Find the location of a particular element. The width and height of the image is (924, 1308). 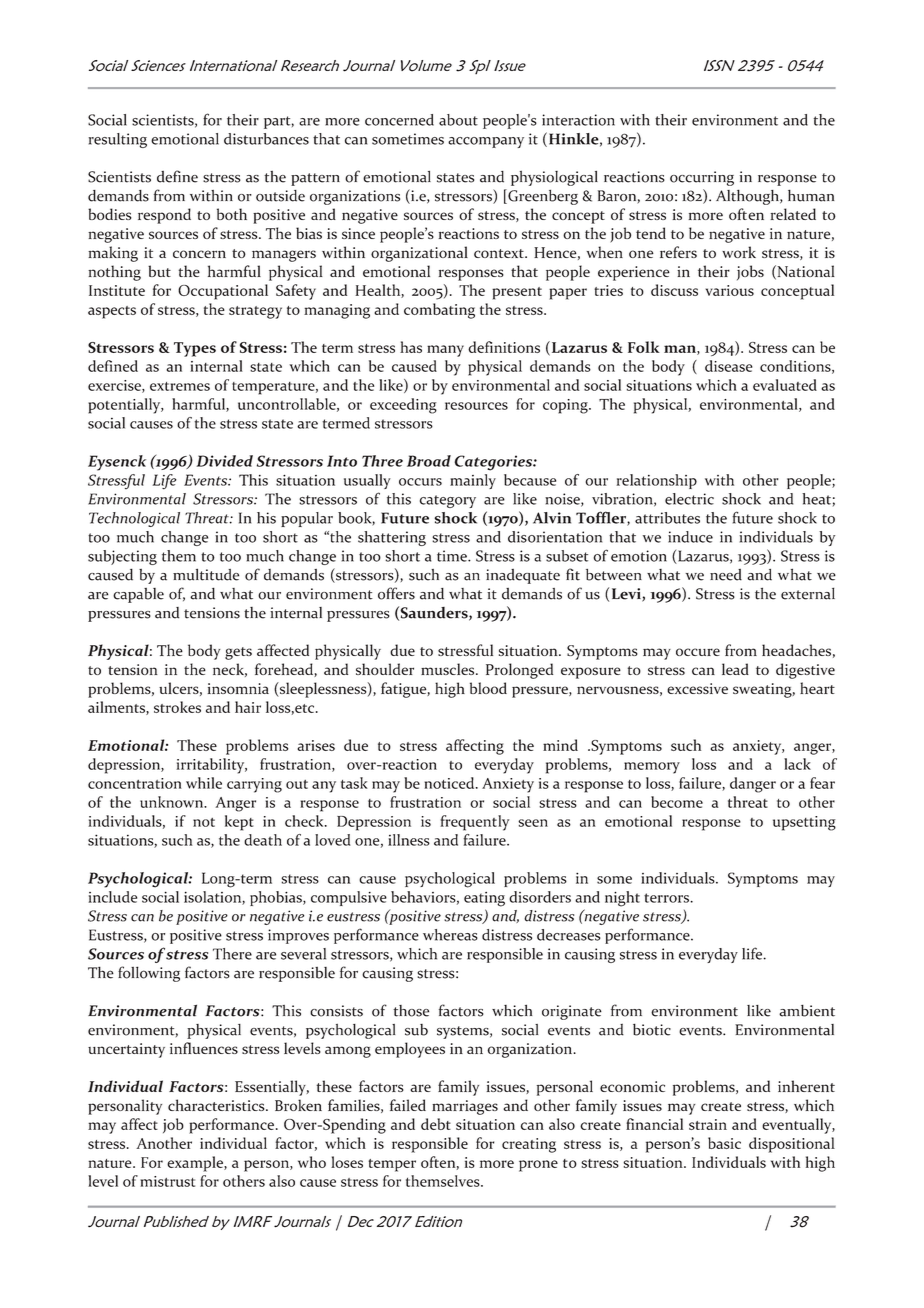

frequently is located at coordinates (474, 823).
